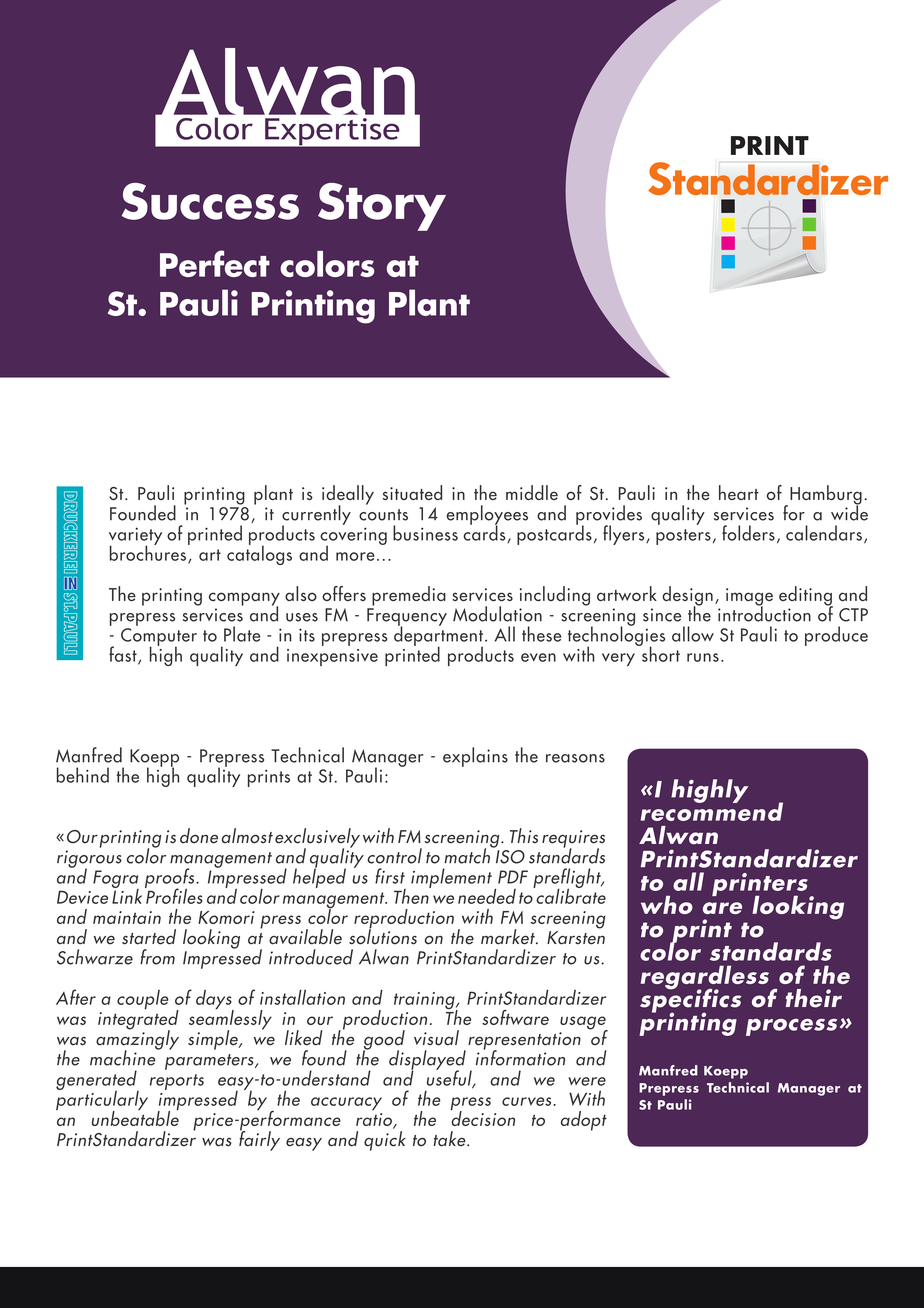  Describe the element at coordinates (739, 492) in the screenshot. I see `heart` at that location.
